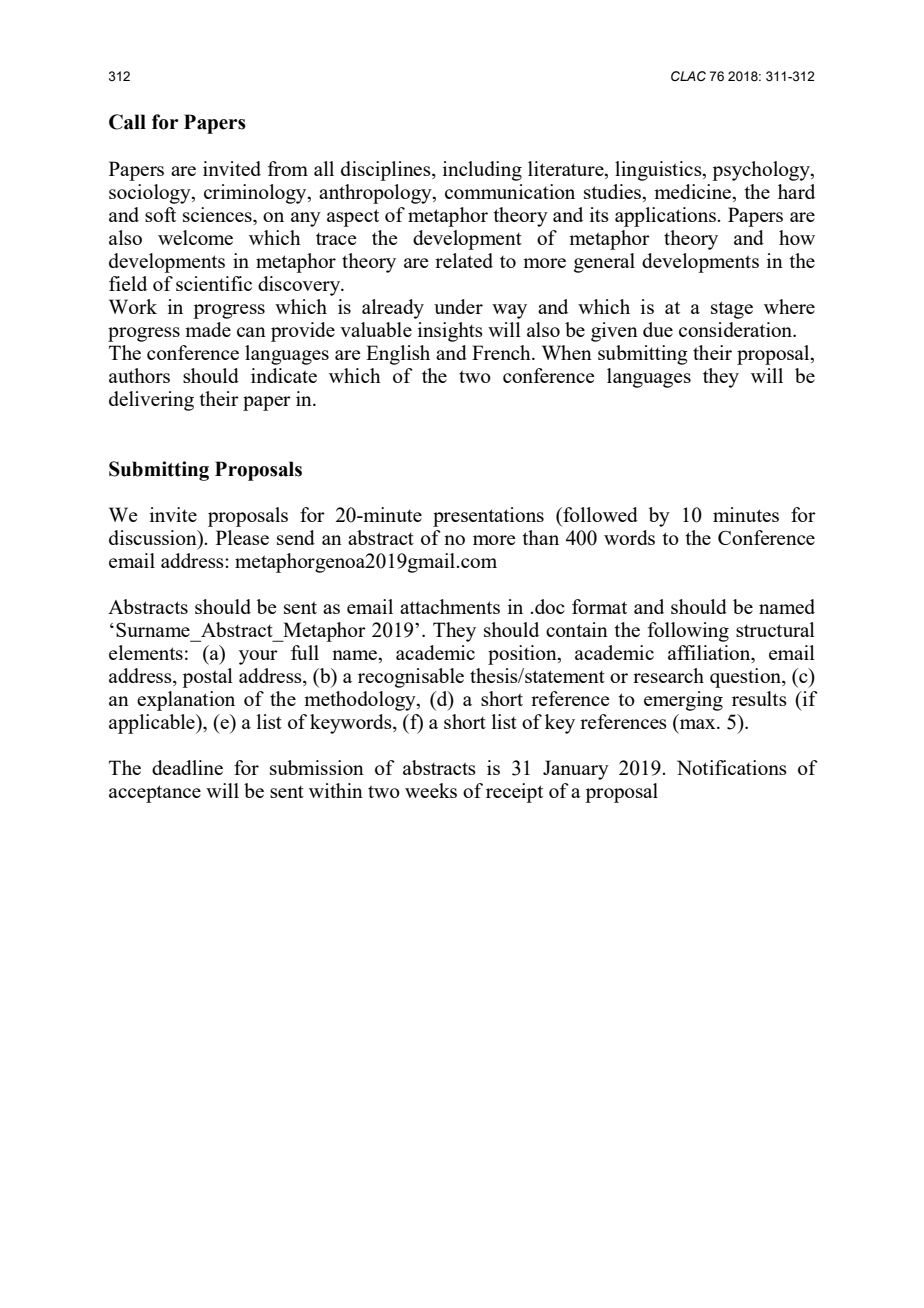 The height and width of the screenshot is (1308, 924). Describe the element at coordinates (187, 767) in the screenshot. I see `deadline` at that location.
